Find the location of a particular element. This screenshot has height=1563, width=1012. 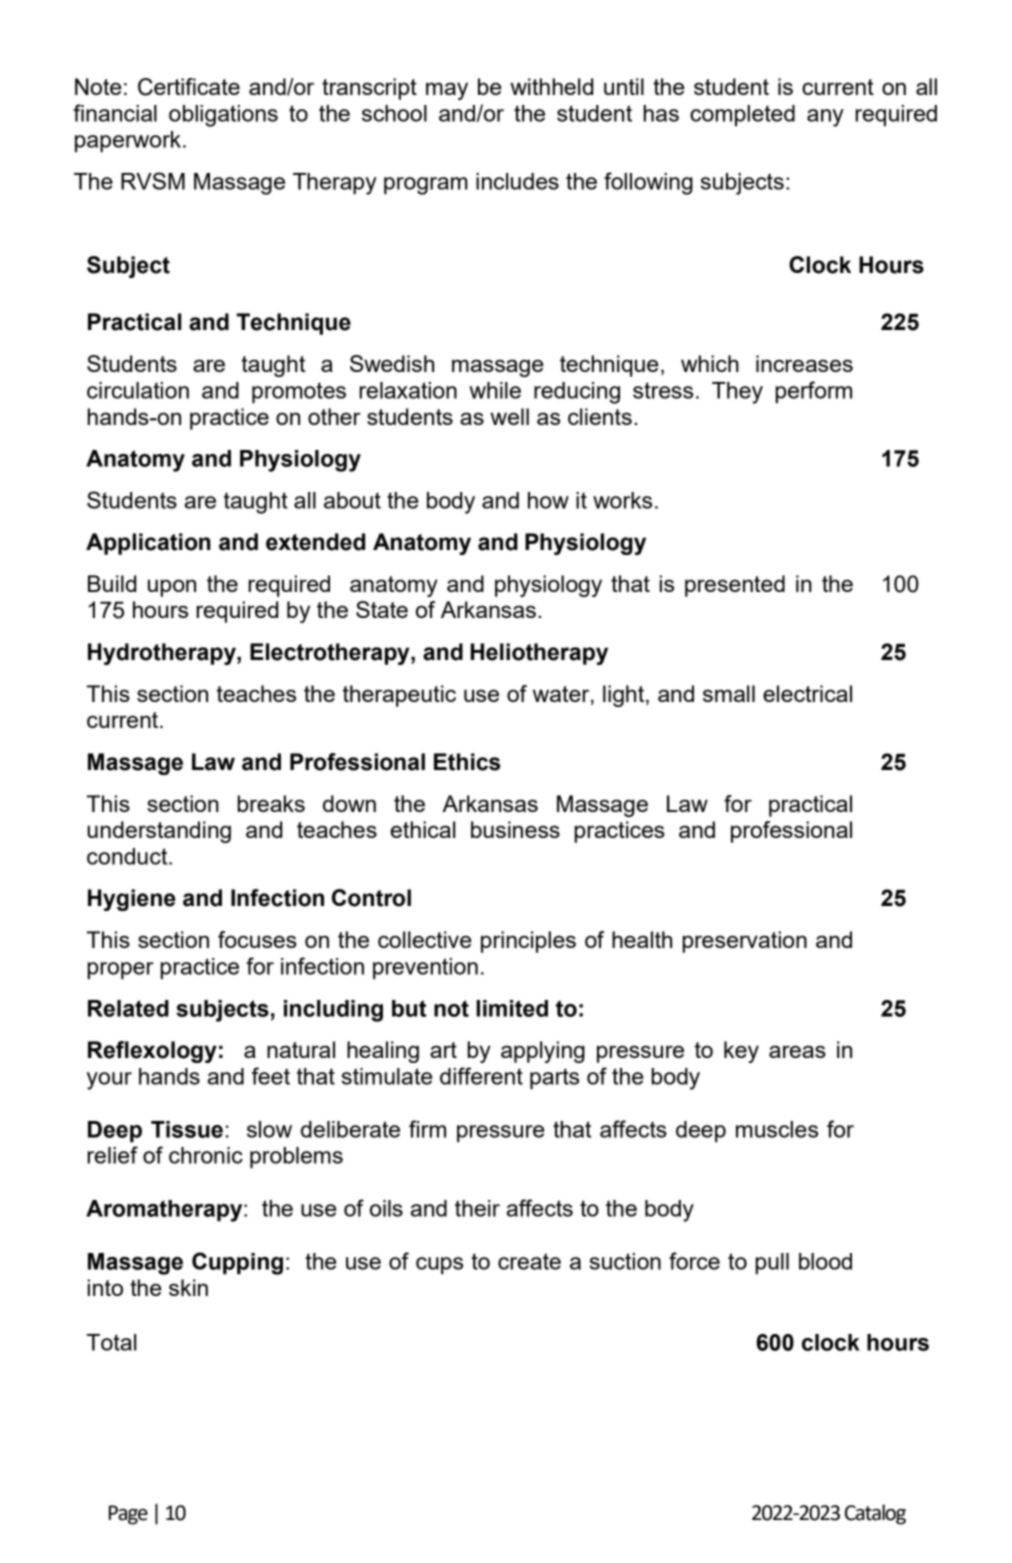

small is located at coordinates (729, 693).
